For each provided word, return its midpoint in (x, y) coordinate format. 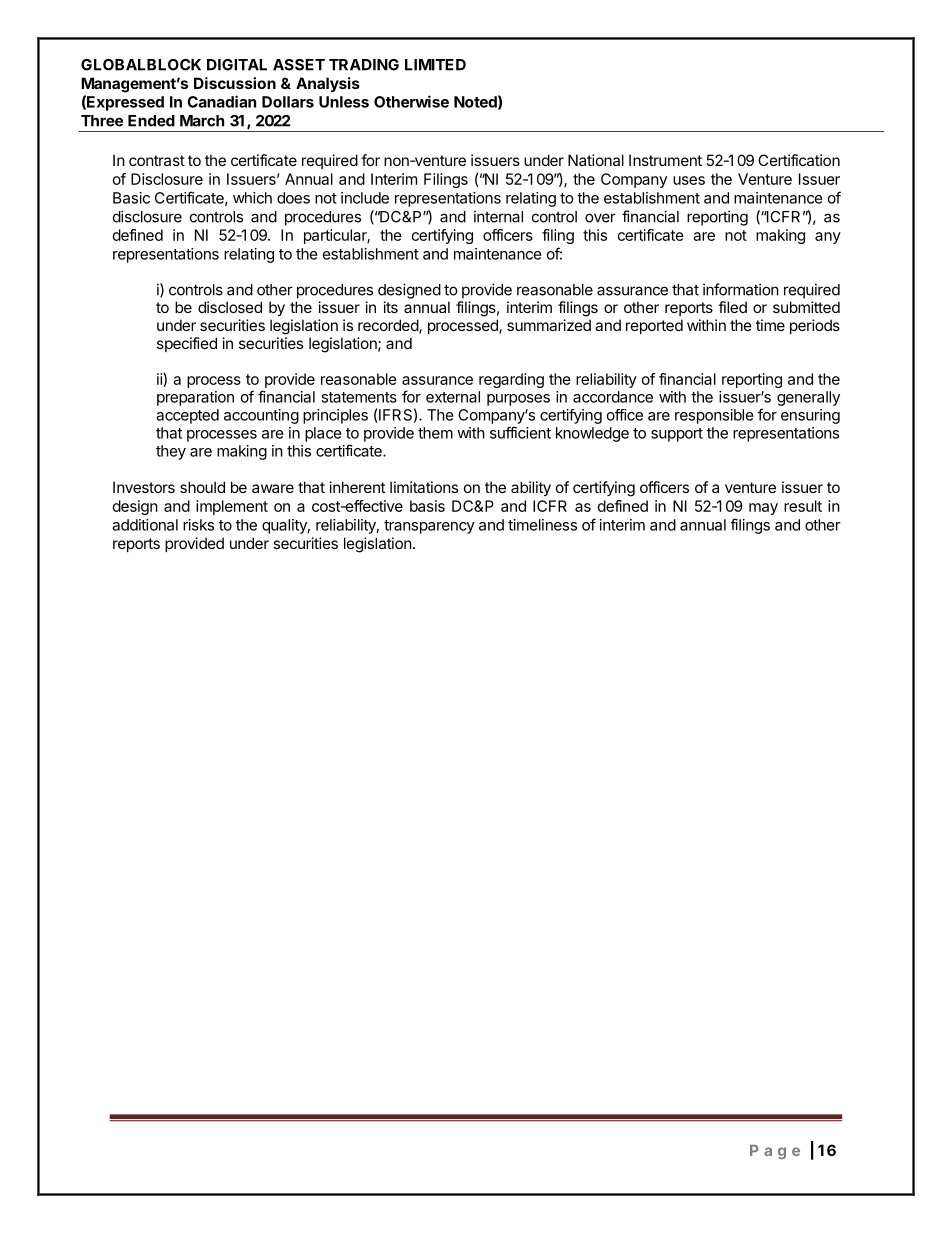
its (391, 307)
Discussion (235, 83)
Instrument (665, 160)
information (741, 289)
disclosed (230, 307)
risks (198, 525)
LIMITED (435, 65)
